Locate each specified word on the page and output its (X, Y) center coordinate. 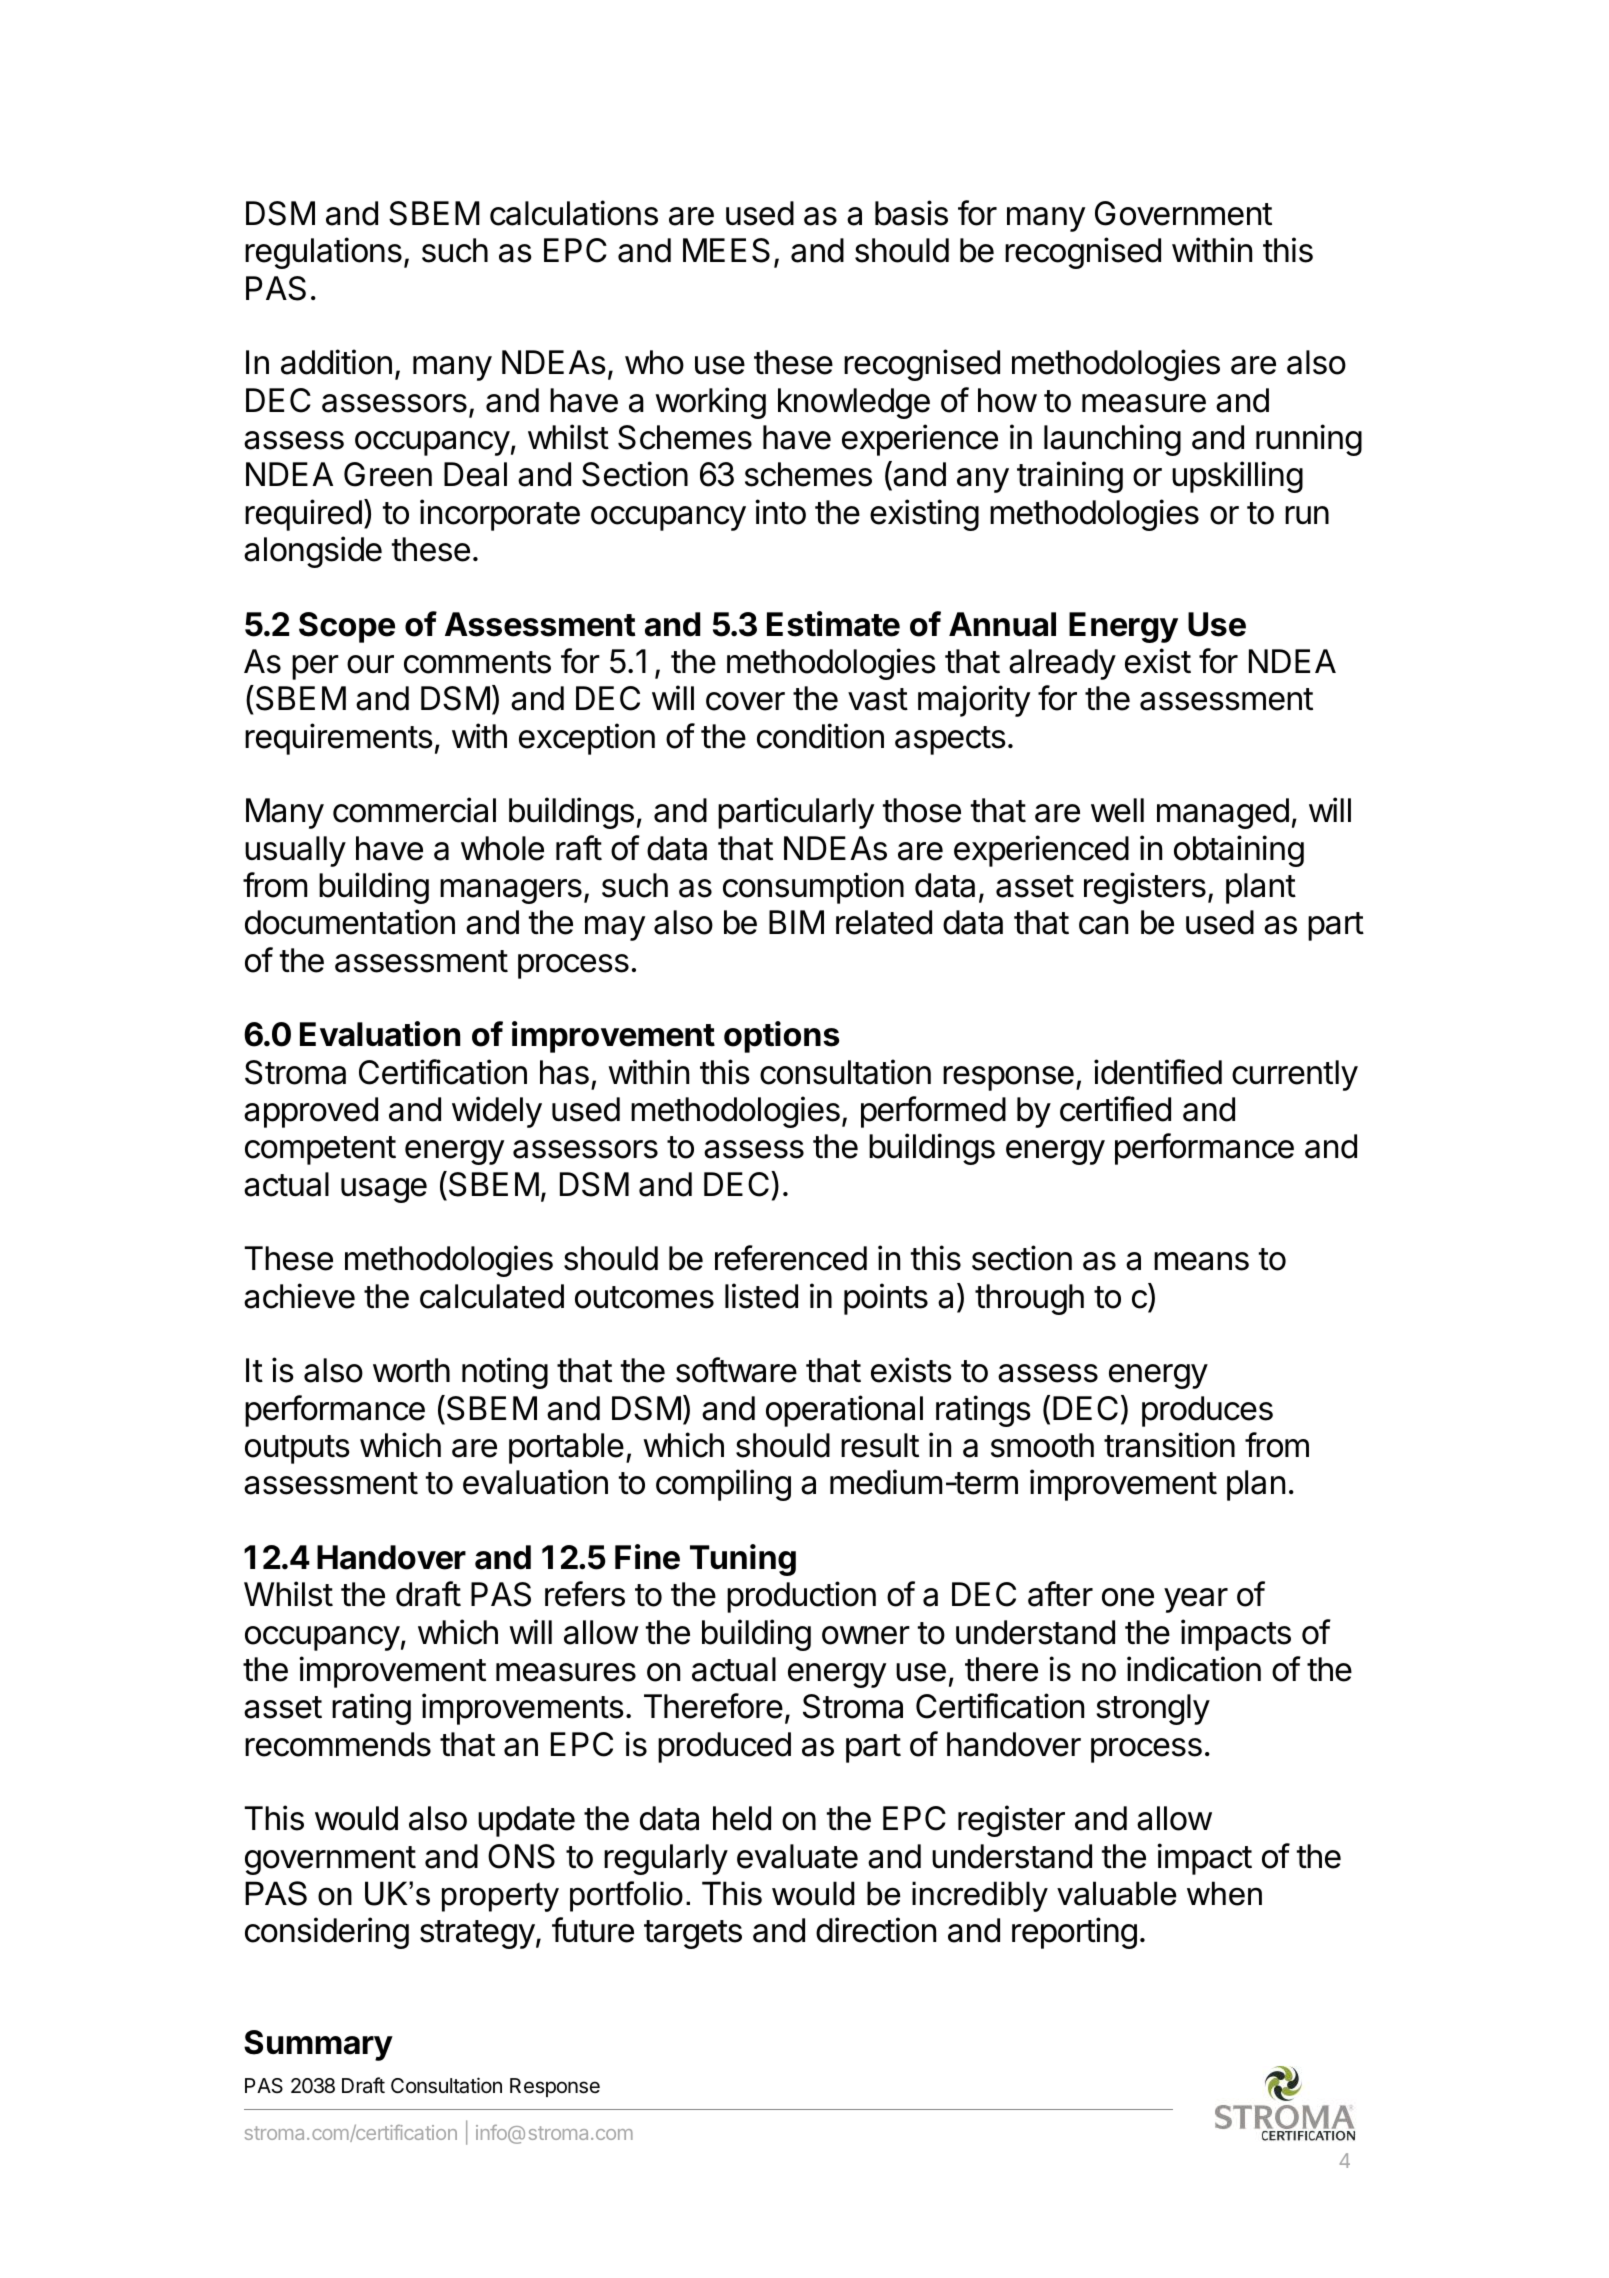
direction (876, 1930)
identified (1158, 1072)
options (782, 1037)
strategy (477, 1934)
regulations (323, 253)
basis (911, 213)
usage (384, 1190)
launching (1112, 440)
